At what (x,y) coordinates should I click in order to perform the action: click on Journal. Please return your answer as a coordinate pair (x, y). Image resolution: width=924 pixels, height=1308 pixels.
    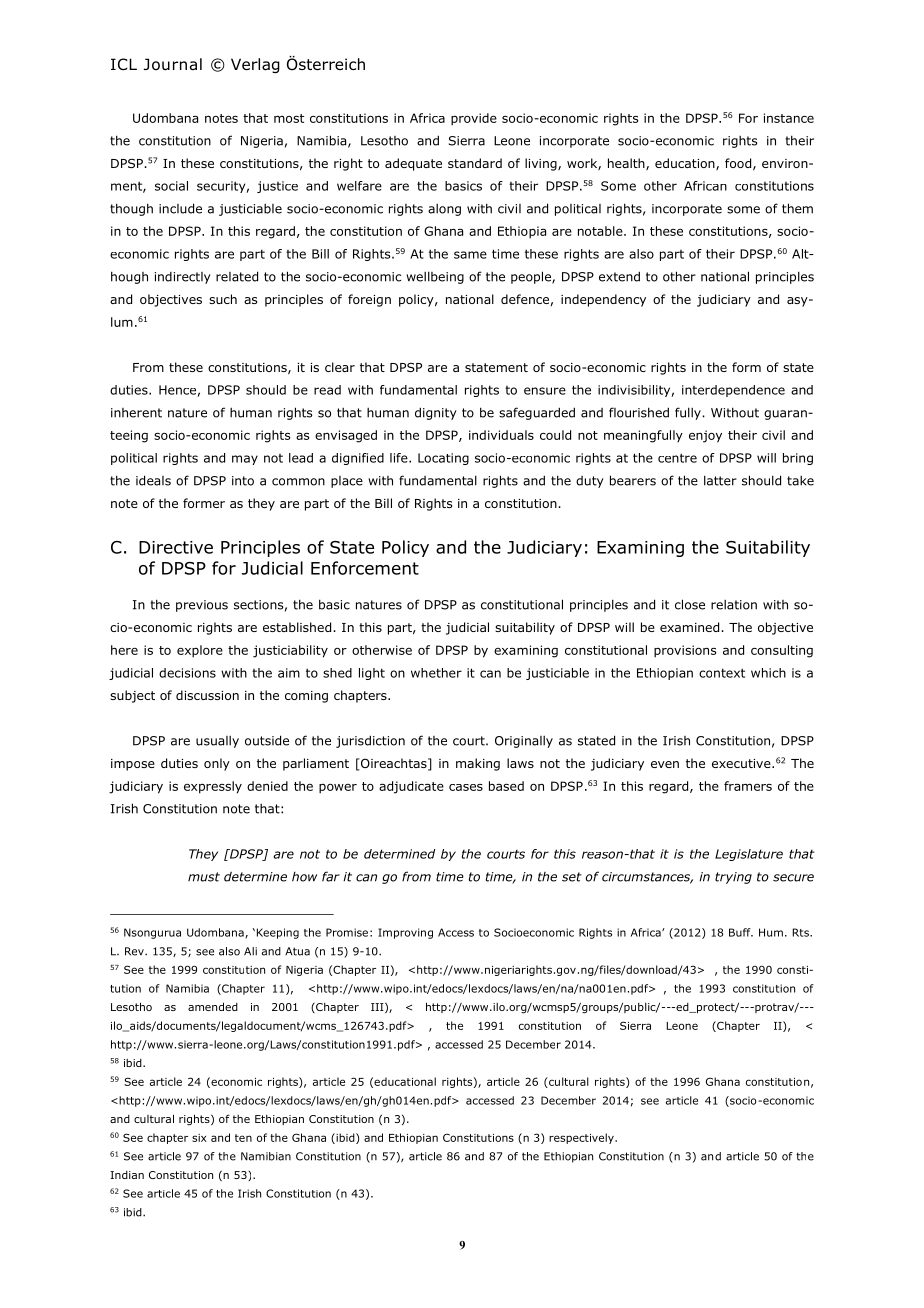
    Looking at the image, I should click on (173, 64).
